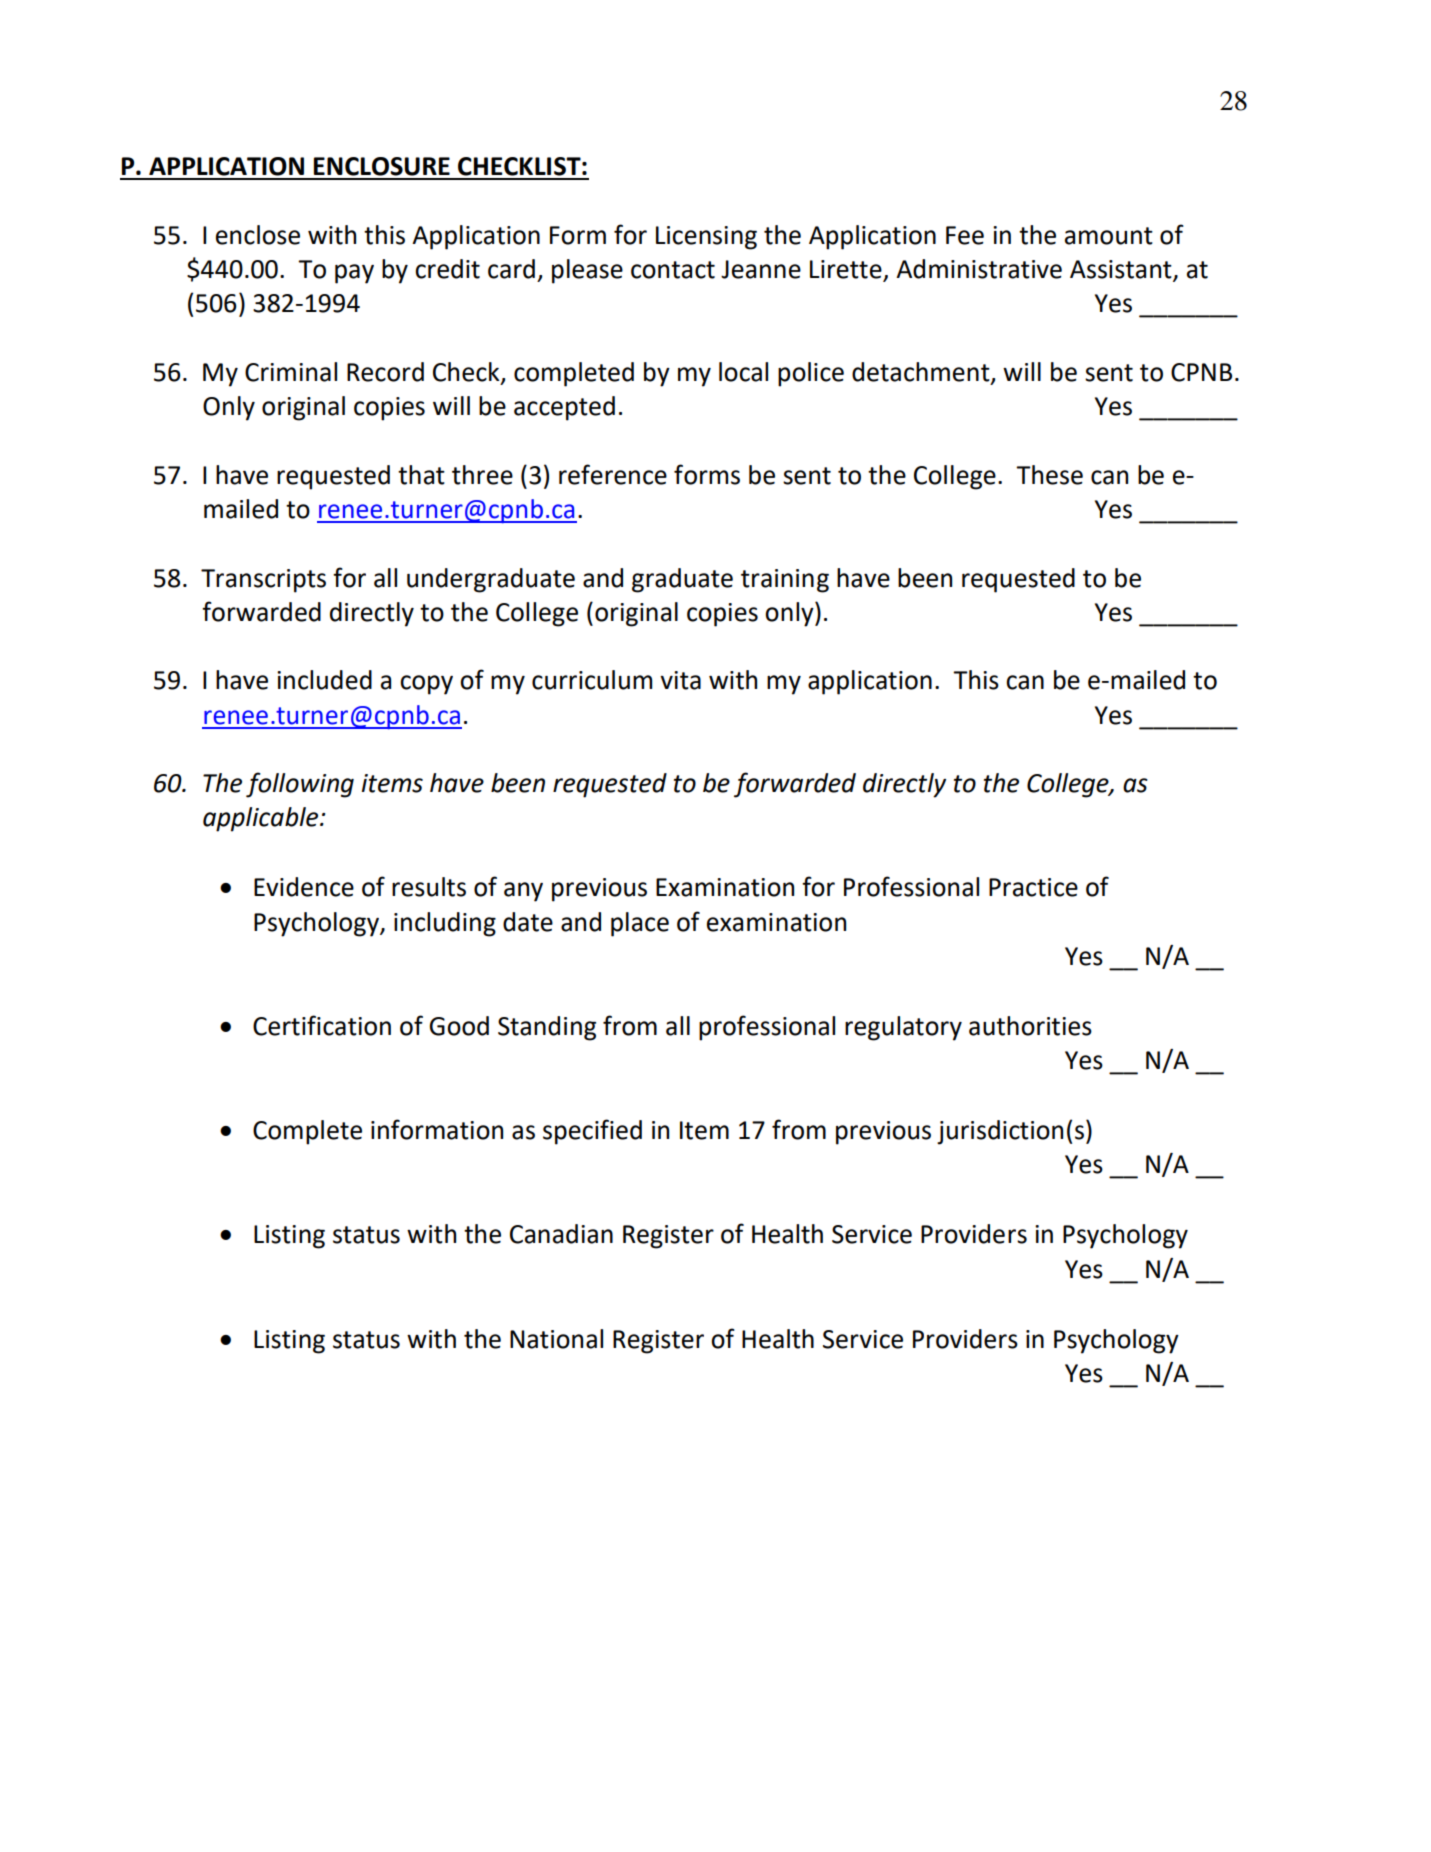  Describe the element at coordinates (1033, 887) in the screenshot. I see `Practice` at that location.
